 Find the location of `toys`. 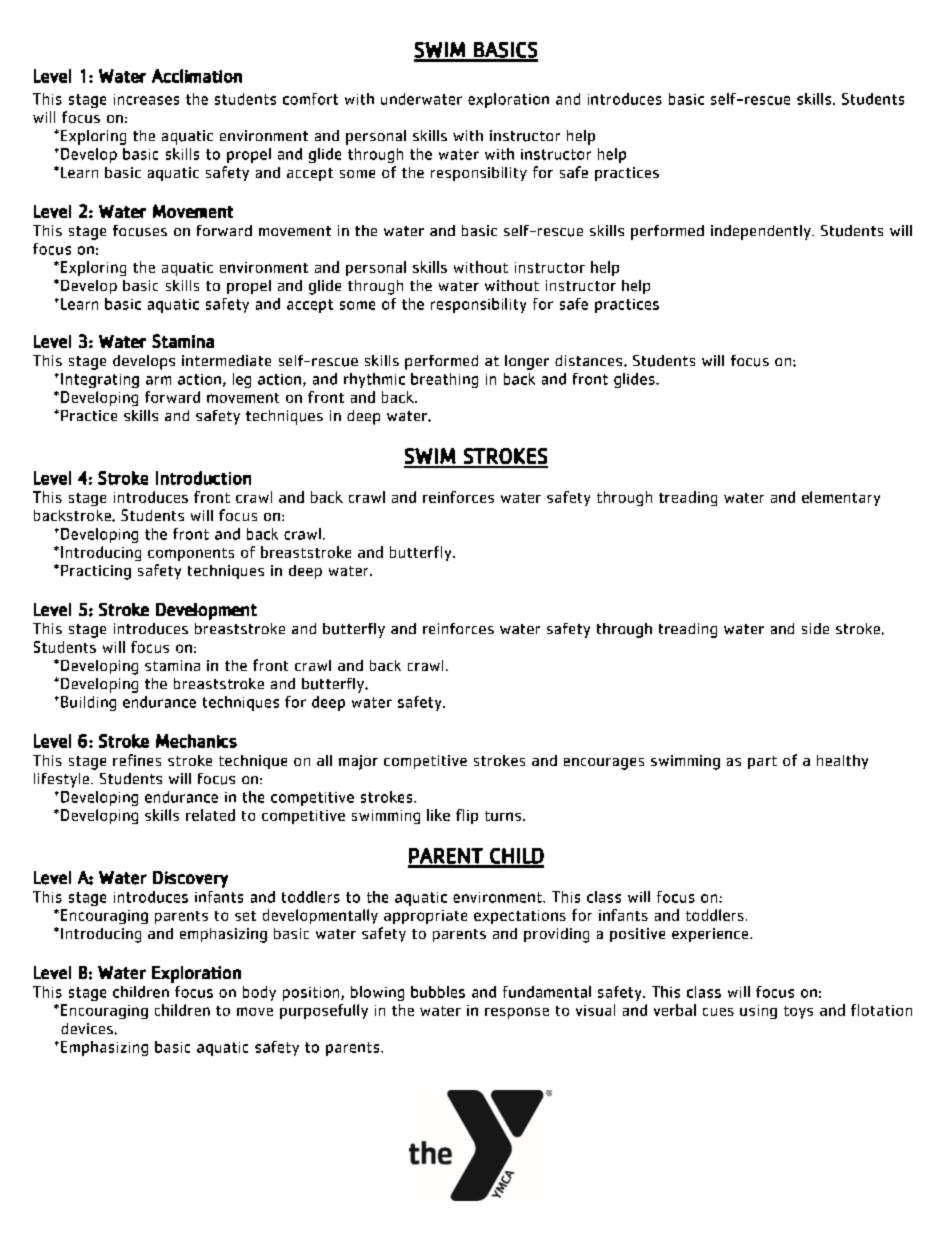

toys is located at coordinates (798, 1012).
